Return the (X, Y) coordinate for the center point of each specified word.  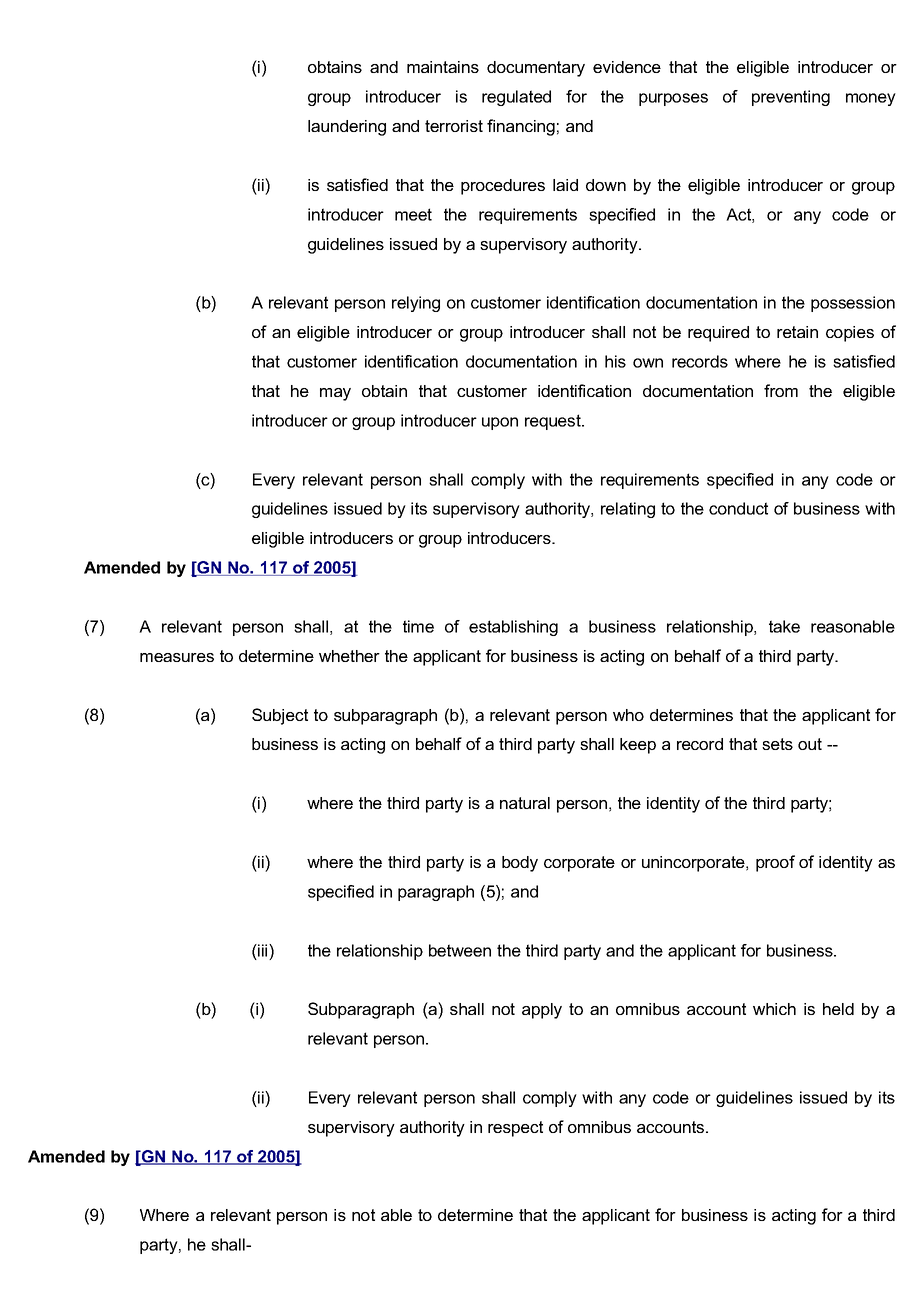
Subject (280, 716)
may (335, 394)
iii (263, 950)
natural (525, 803)
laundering (347, 128)
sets (777, 744)
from (781, 390)
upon (500, 423)
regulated (516, 98)
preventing (791, 98)
